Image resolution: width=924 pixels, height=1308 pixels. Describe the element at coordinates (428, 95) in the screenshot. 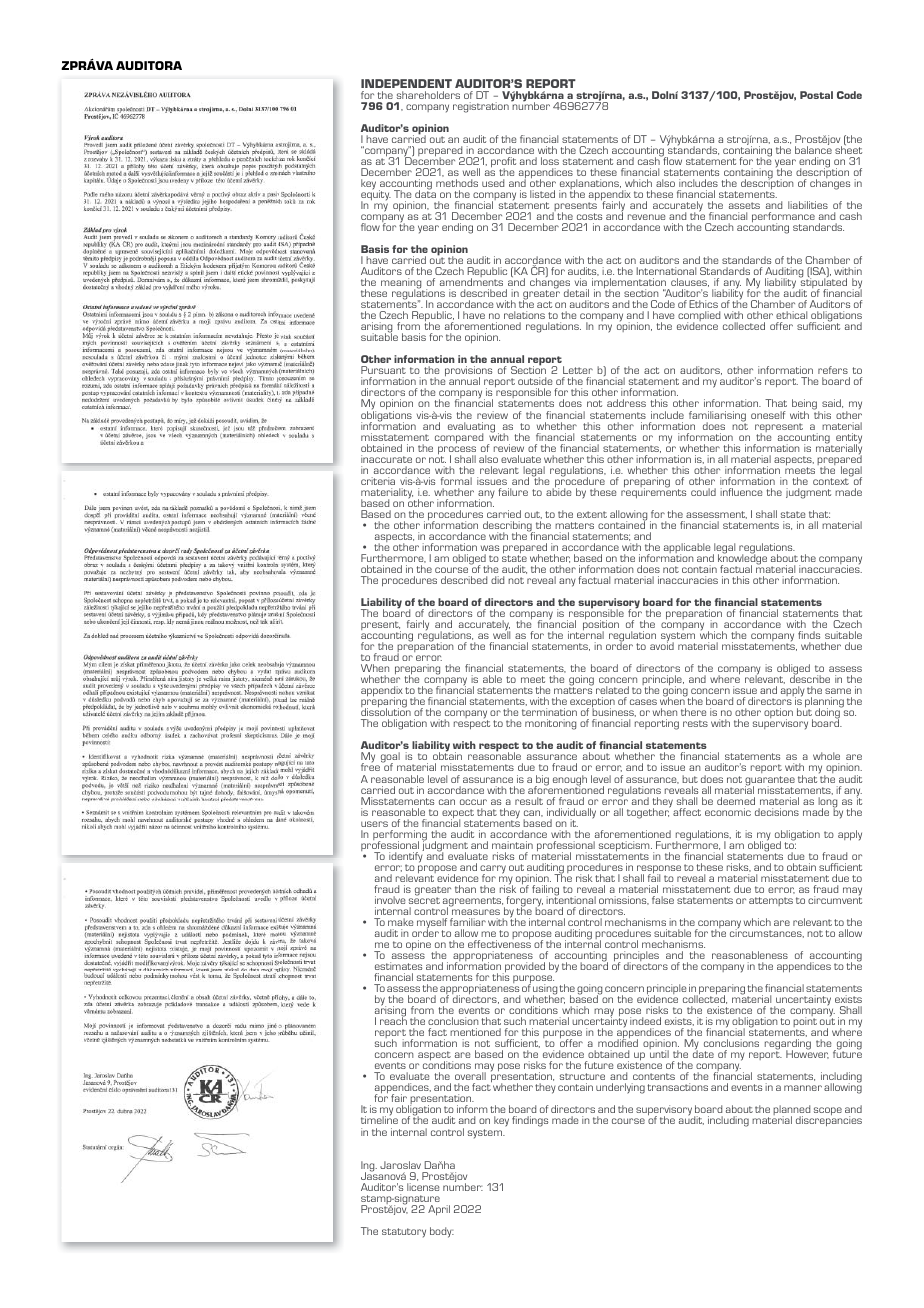

I see `shareholders` at that location.
